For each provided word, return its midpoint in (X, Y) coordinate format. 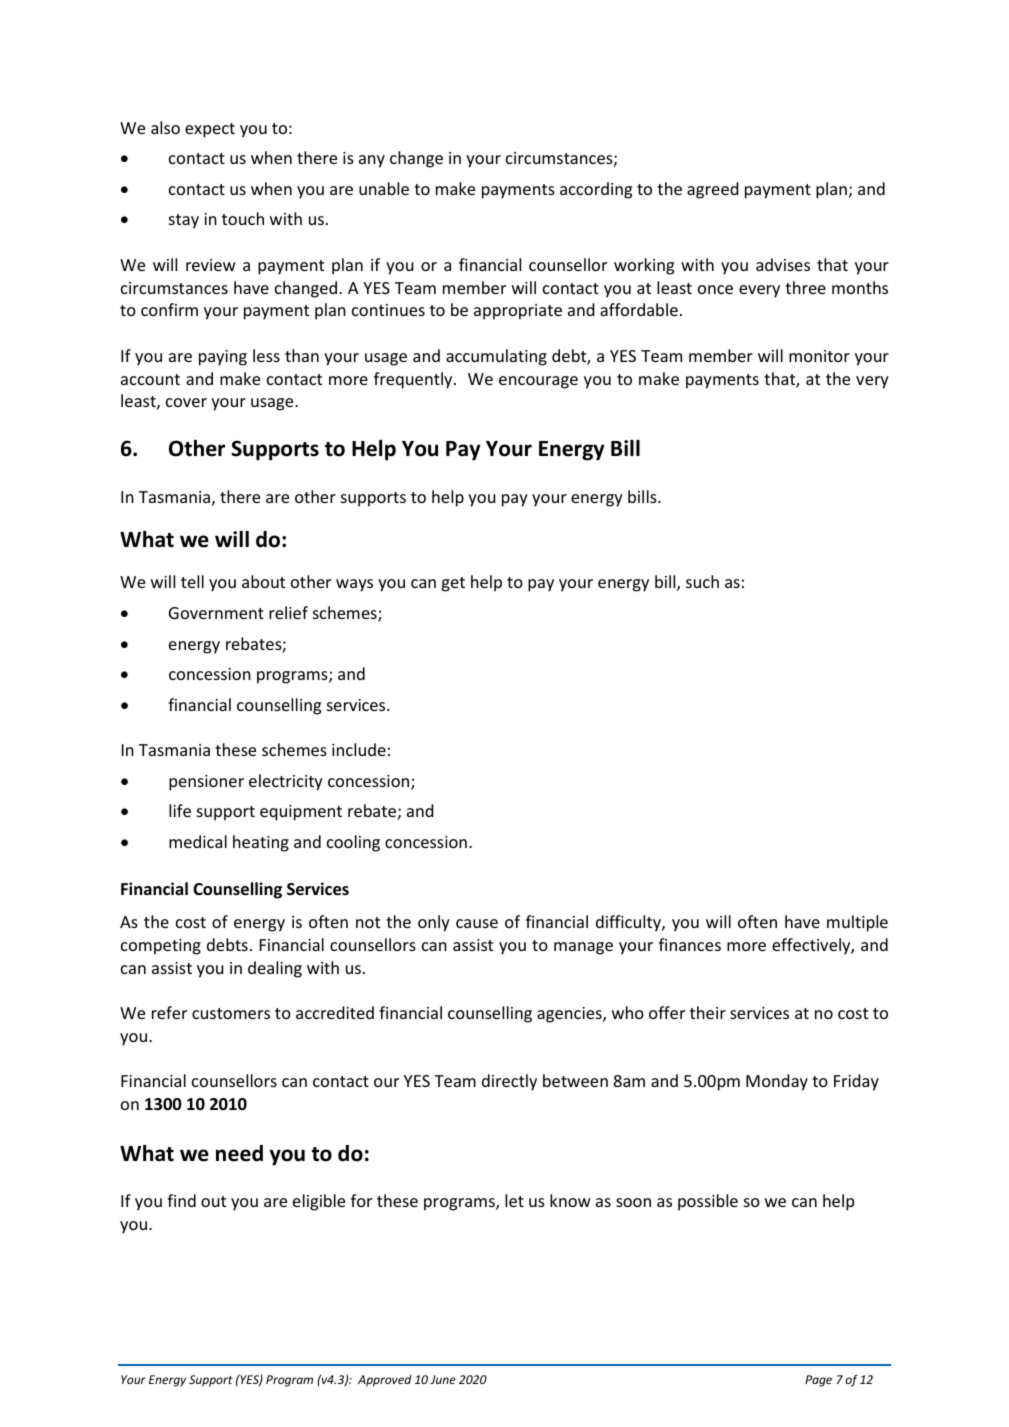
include (359, 749)
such (702, 581)
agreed (713, 190)
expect (210, 130)
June (443, 1379)
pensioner (206, 783)
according (596, 190)
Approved (385, 1381)
